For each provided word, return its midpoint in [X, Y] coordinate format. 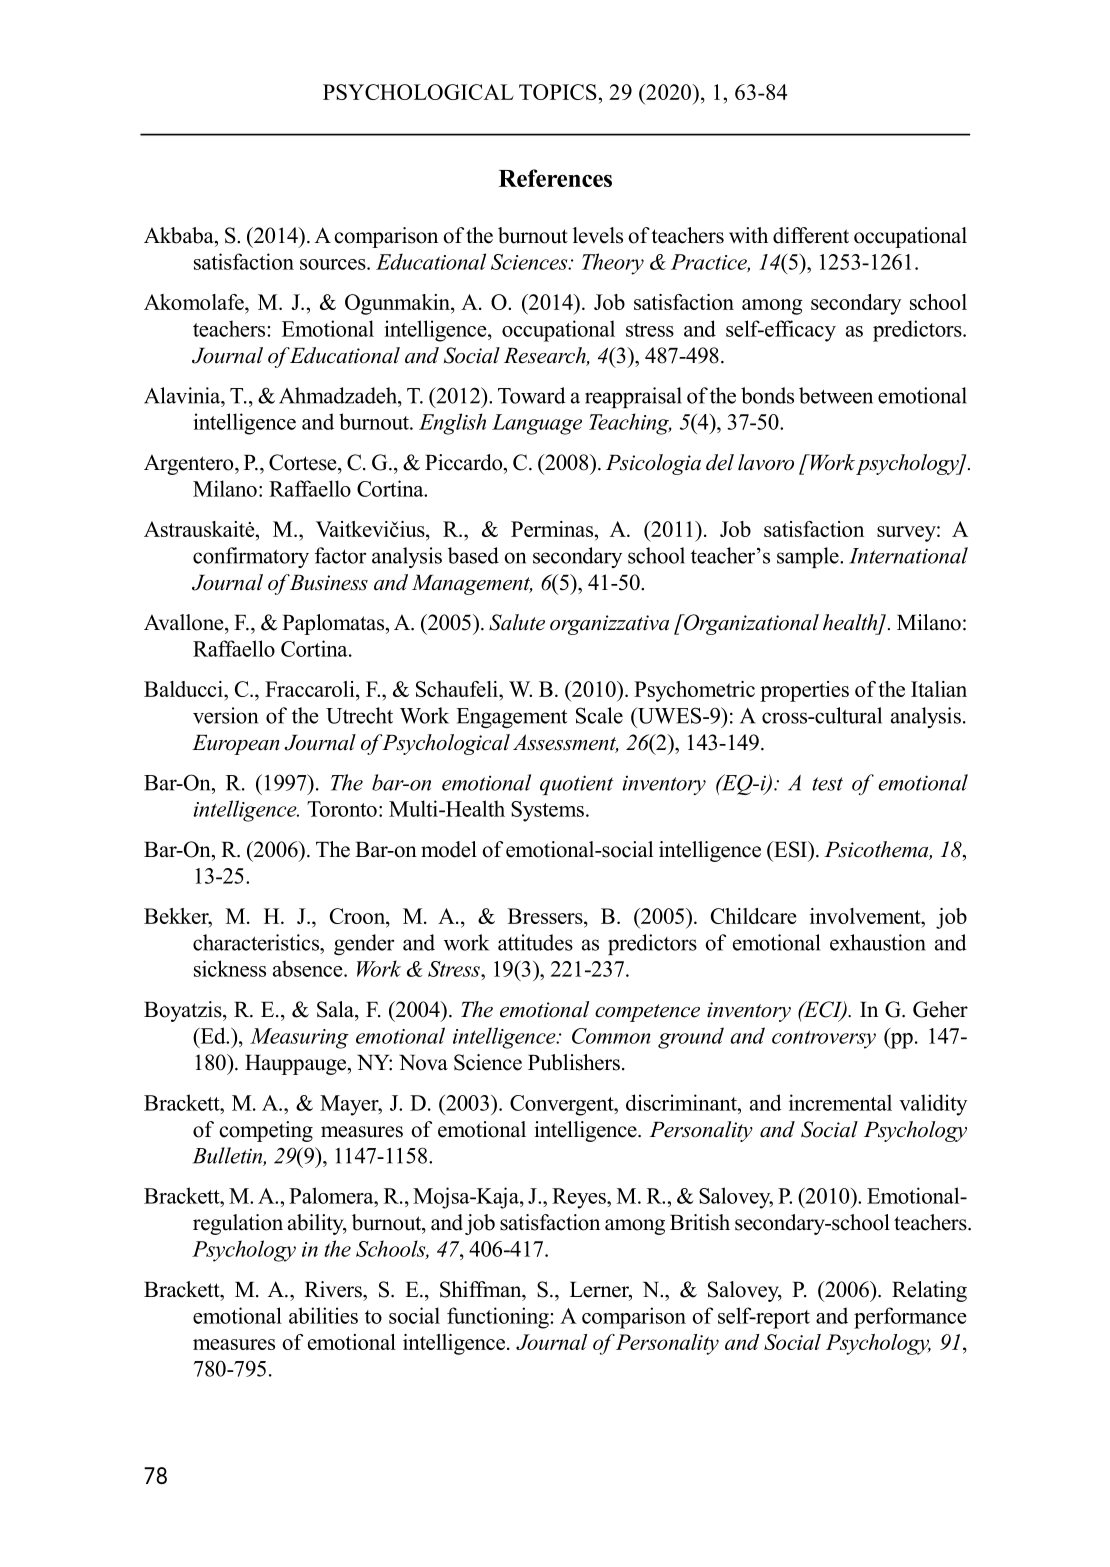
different [811, 235]
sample [809, 557]
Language [537, 424]
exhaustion [878, 942]
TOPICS [558, 92]
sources [334, 264]
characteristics [257, 942]
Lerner [600, 1291]
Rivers [334, 1289]
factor [340, 555]
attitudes [535, 942]
